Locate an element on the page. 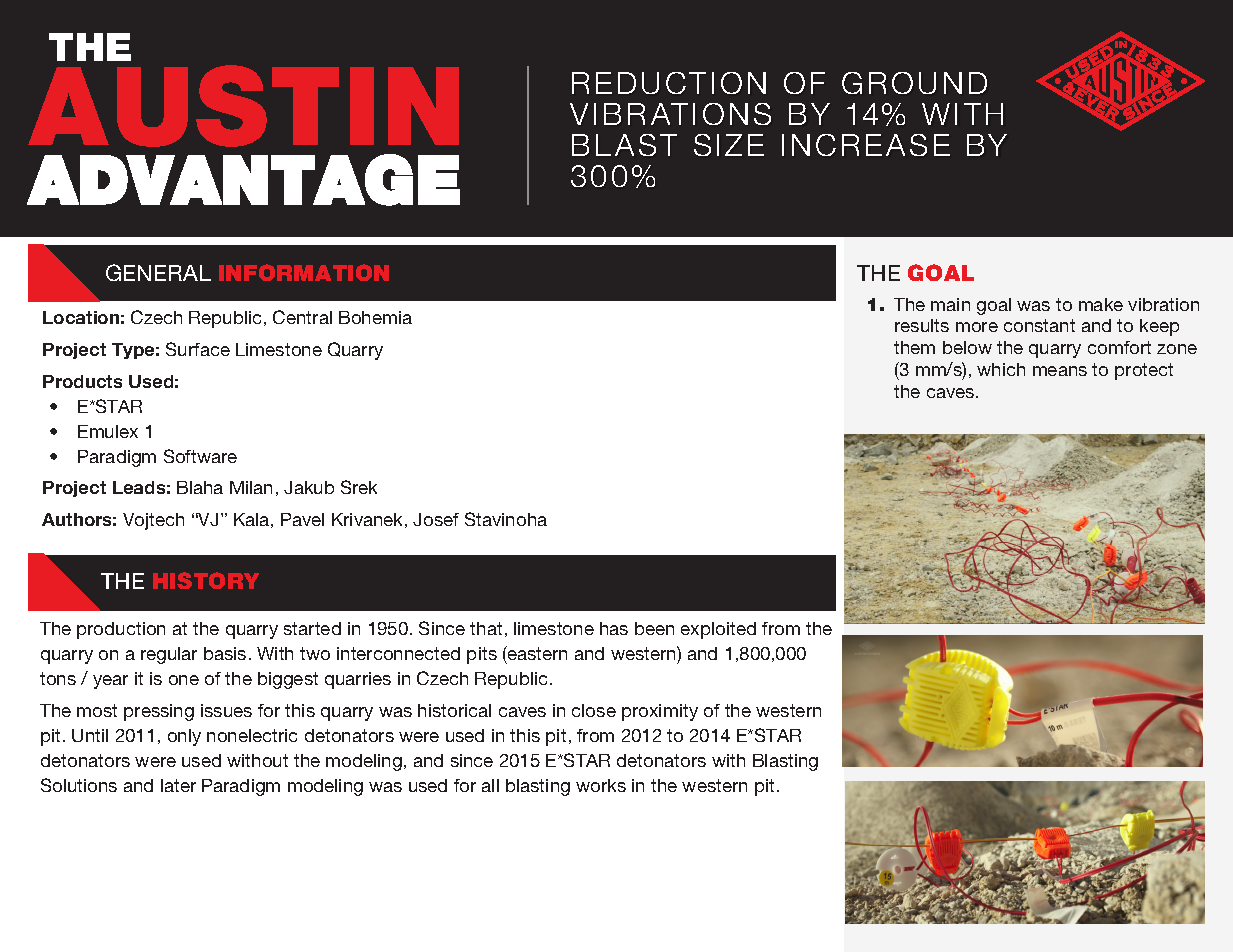 This document has height=952, width=1233. ADVANTAGE is located at coordinates (243, 180).
